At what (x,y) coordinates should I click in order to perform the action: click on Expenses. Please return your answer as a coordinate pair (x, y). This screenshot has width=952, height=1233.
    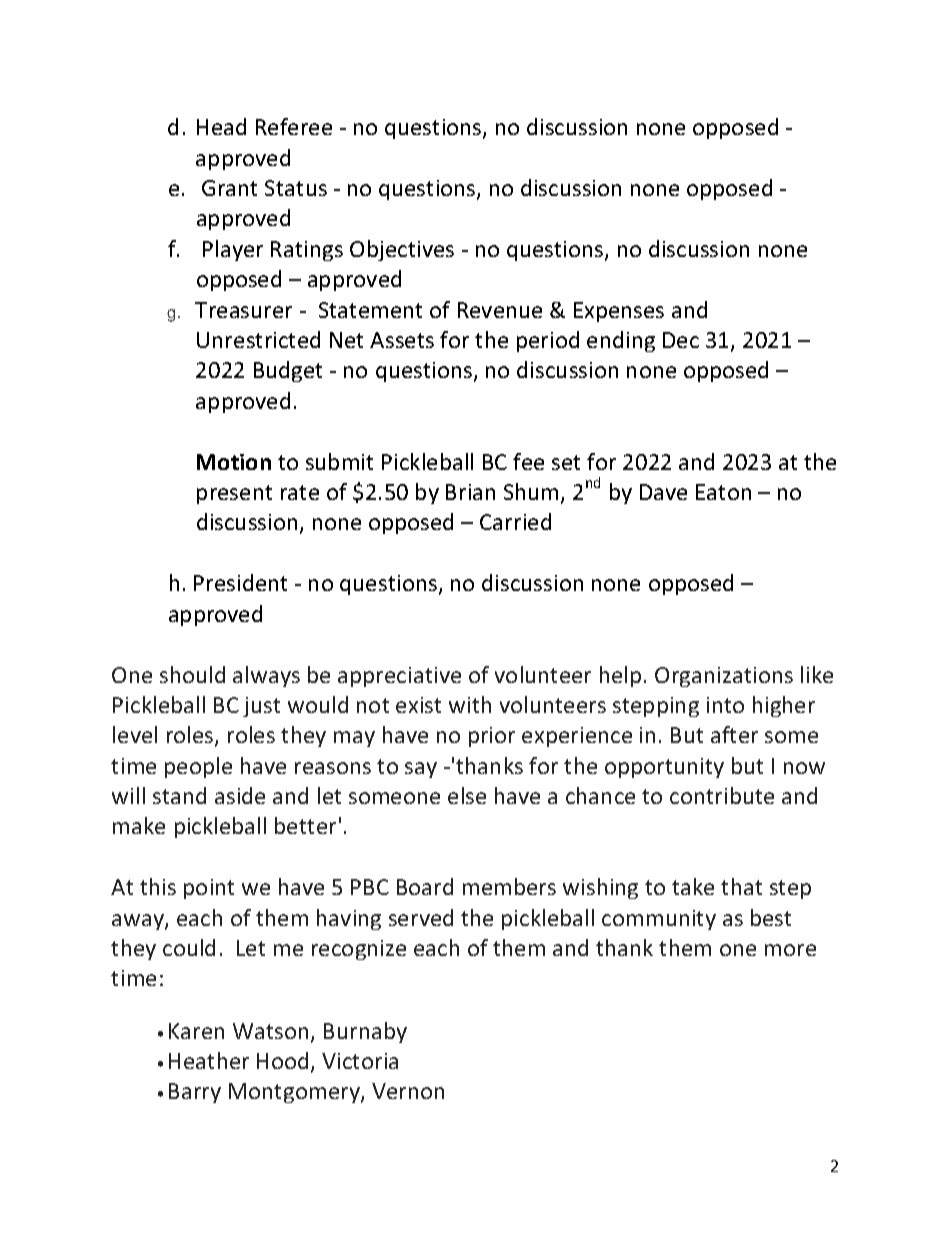
    Looking at the image, I should click on (619, 312).
